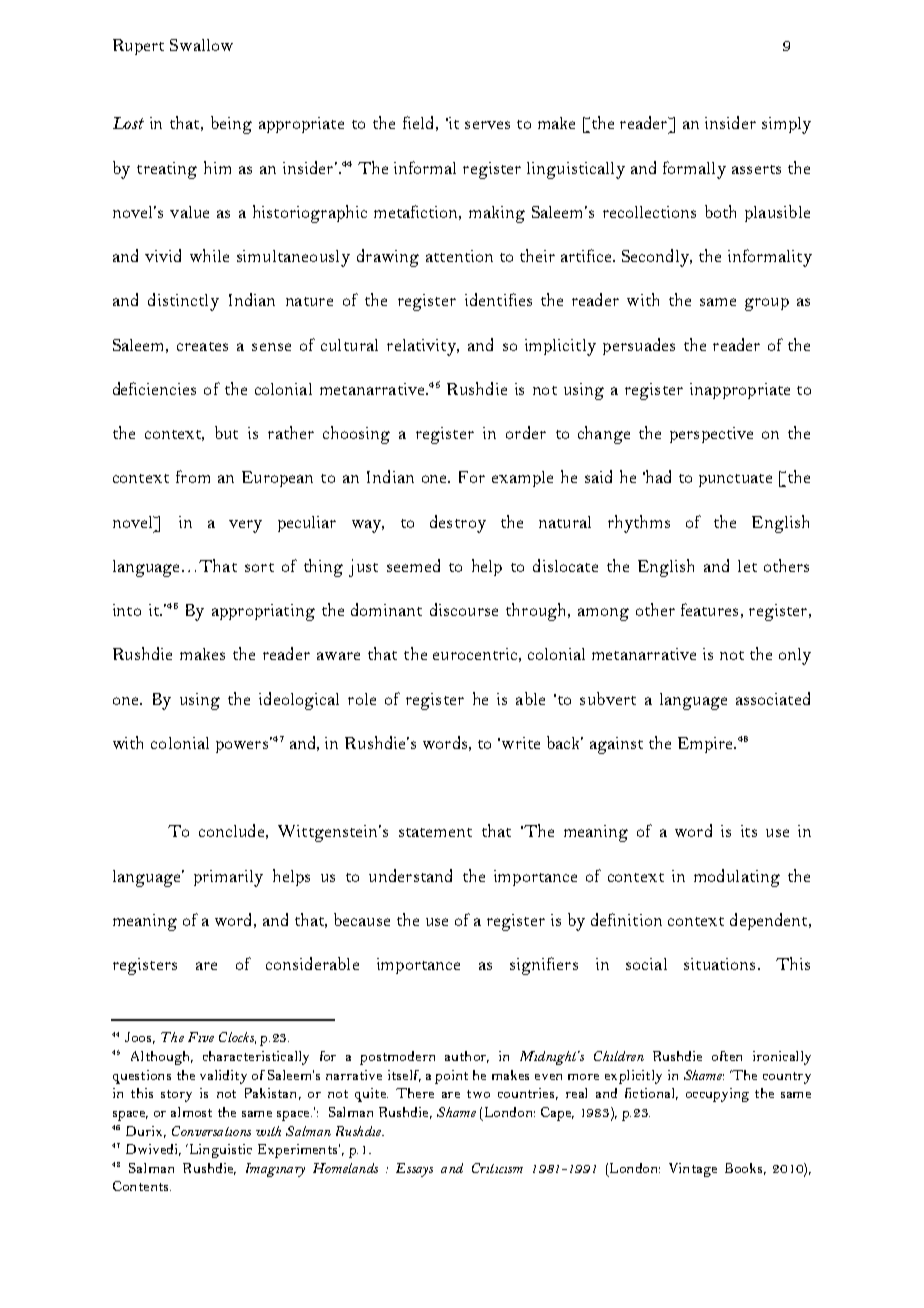  Describe the element at coordinates (709, 609) in the screenshot. I see `features` at that location.
